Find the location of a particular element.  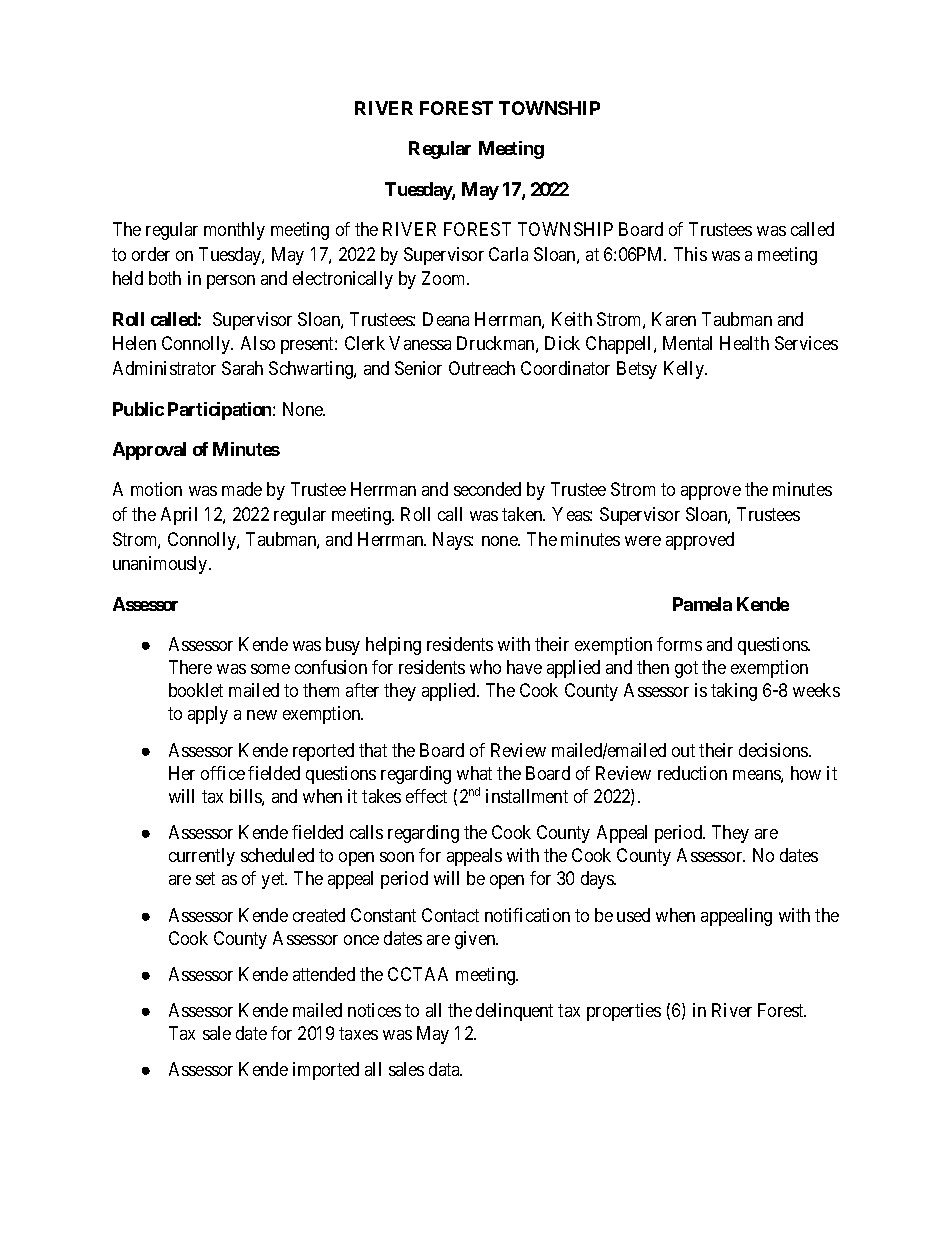

Carla is located at coordinates (508, 254).
